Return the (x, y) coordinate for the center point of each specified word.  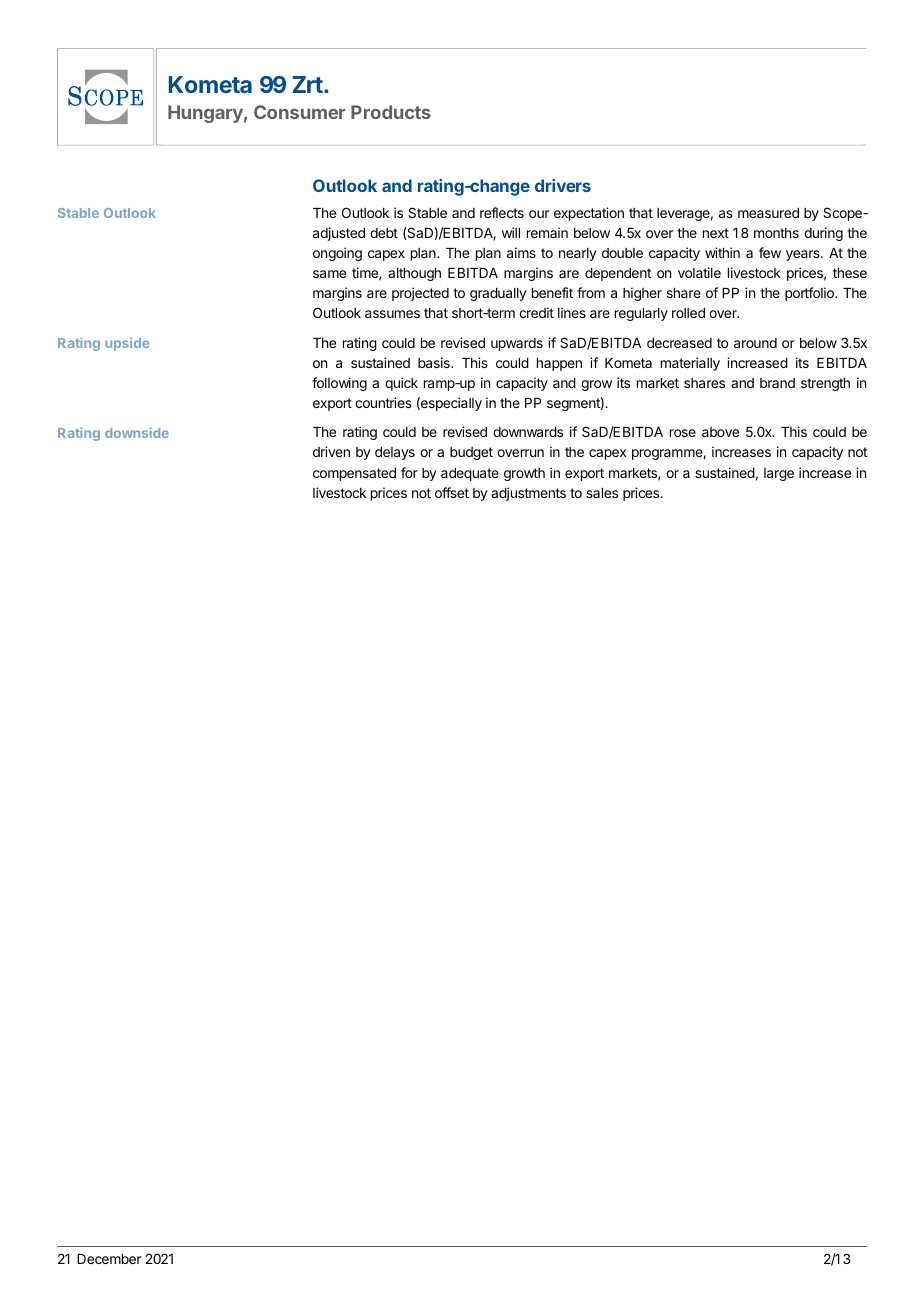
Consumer (299, 112)
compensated (354, 474)
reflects (502, 212)
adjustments (528, 494)
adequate (470, 474)
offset (452, 492)
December (109, 1259)
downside (137, 432)
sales (602, 493)
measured (768, 213)
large (779, 474)
